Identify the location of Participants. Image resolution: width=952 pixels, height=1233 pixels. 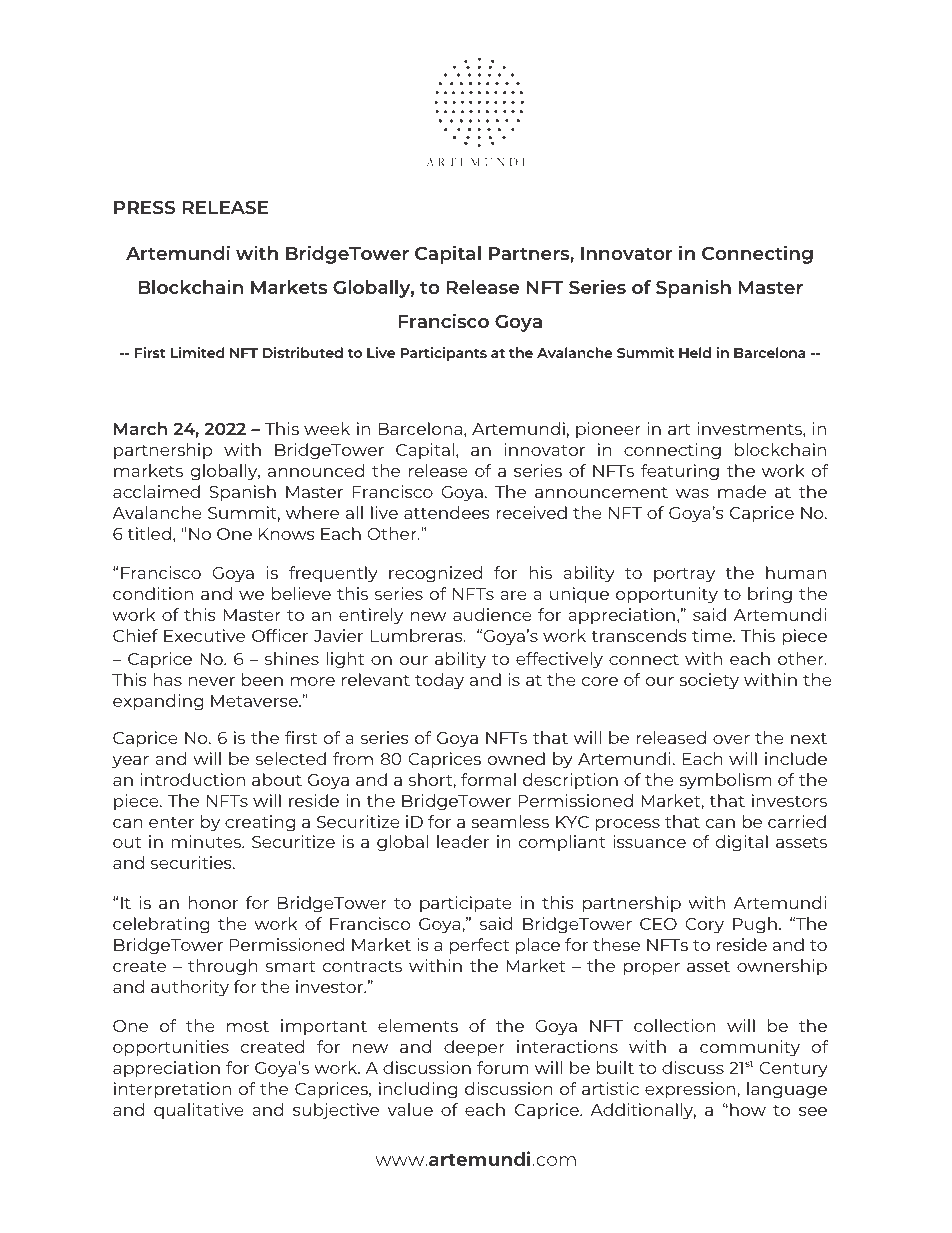
(444, 354).
